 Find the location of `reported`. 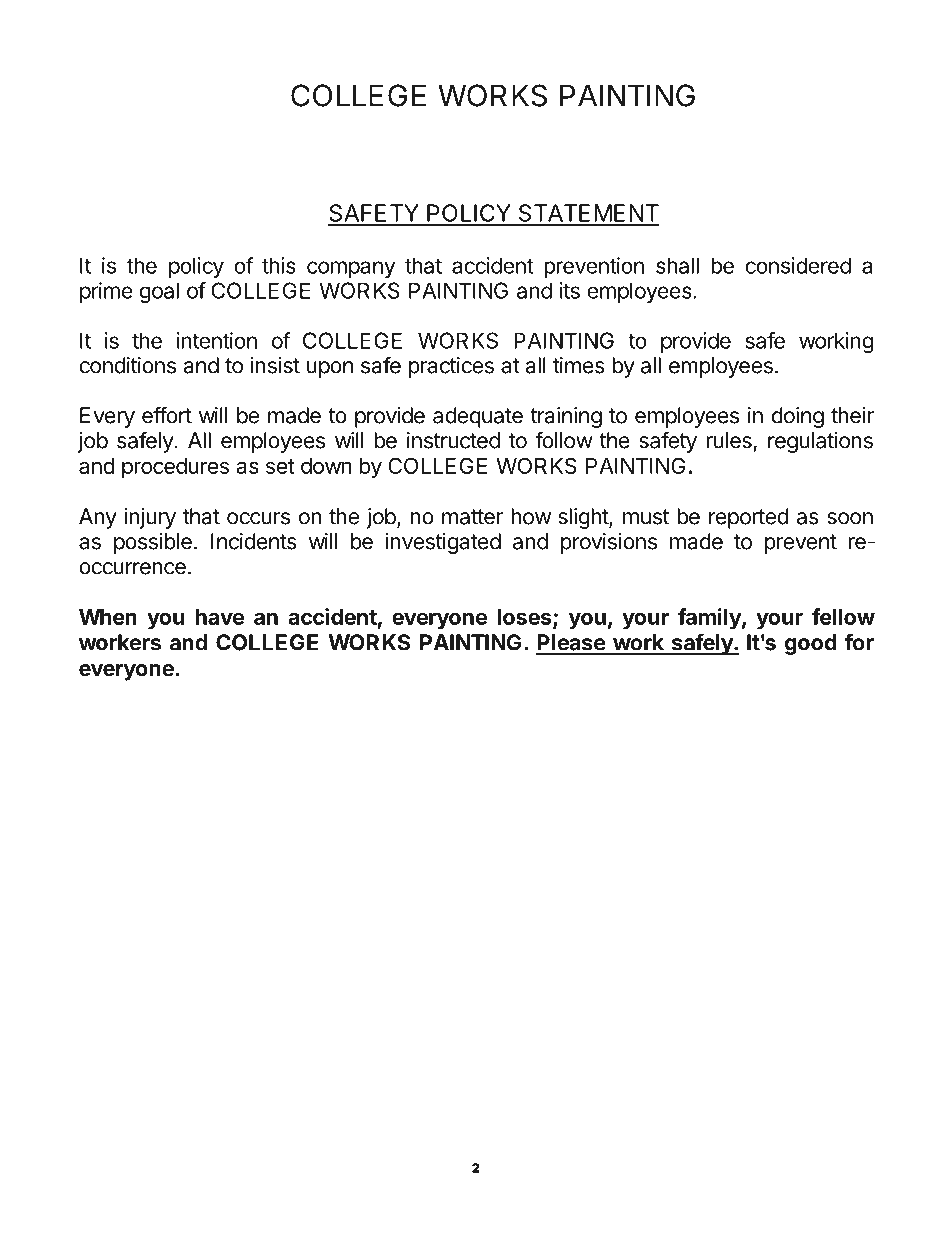

reported is located at coordinates (748, 518).
